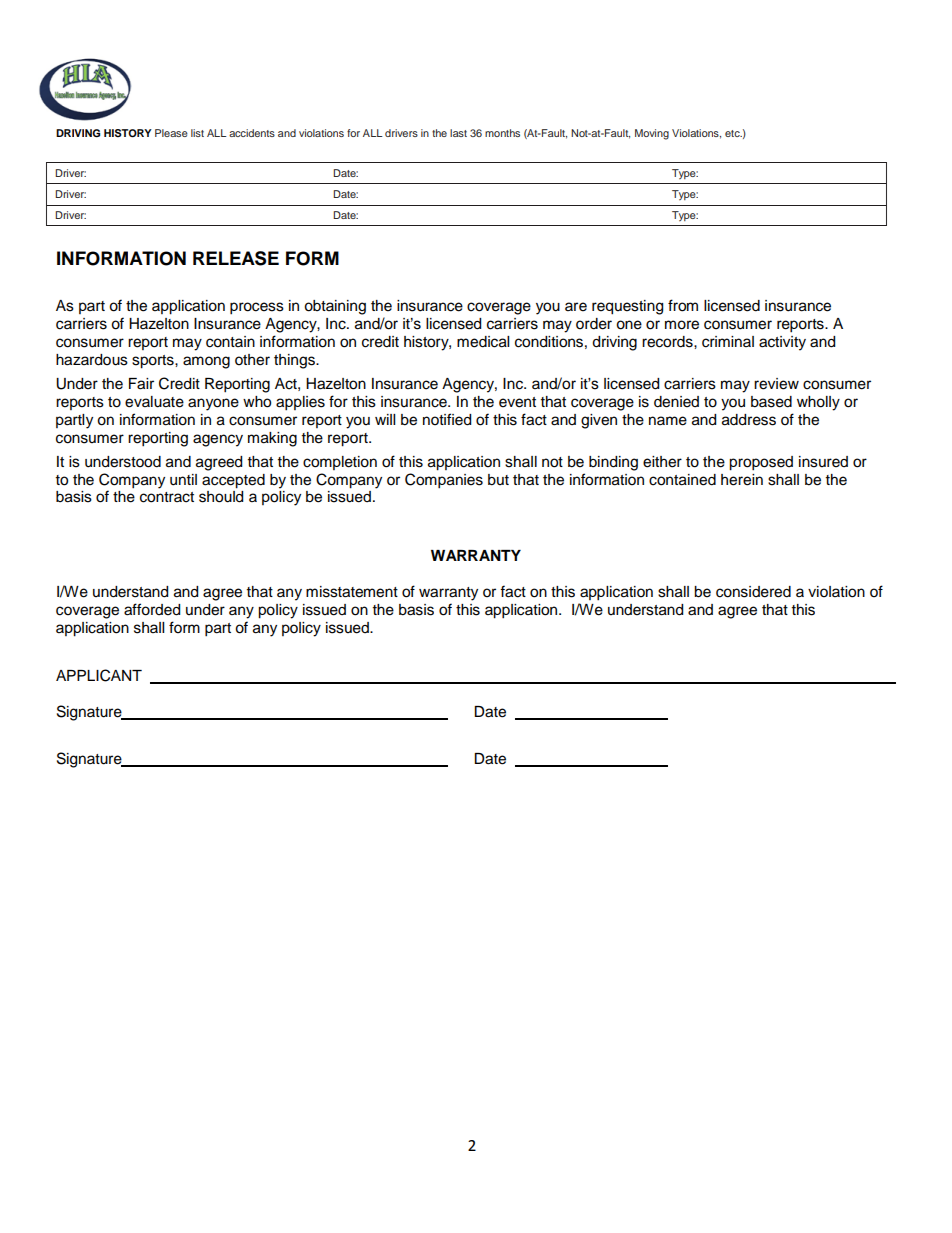  What do you see at coordinates (154, 402) in the screenshot?
I see `evaluate` at bounding box center [154, 402].
